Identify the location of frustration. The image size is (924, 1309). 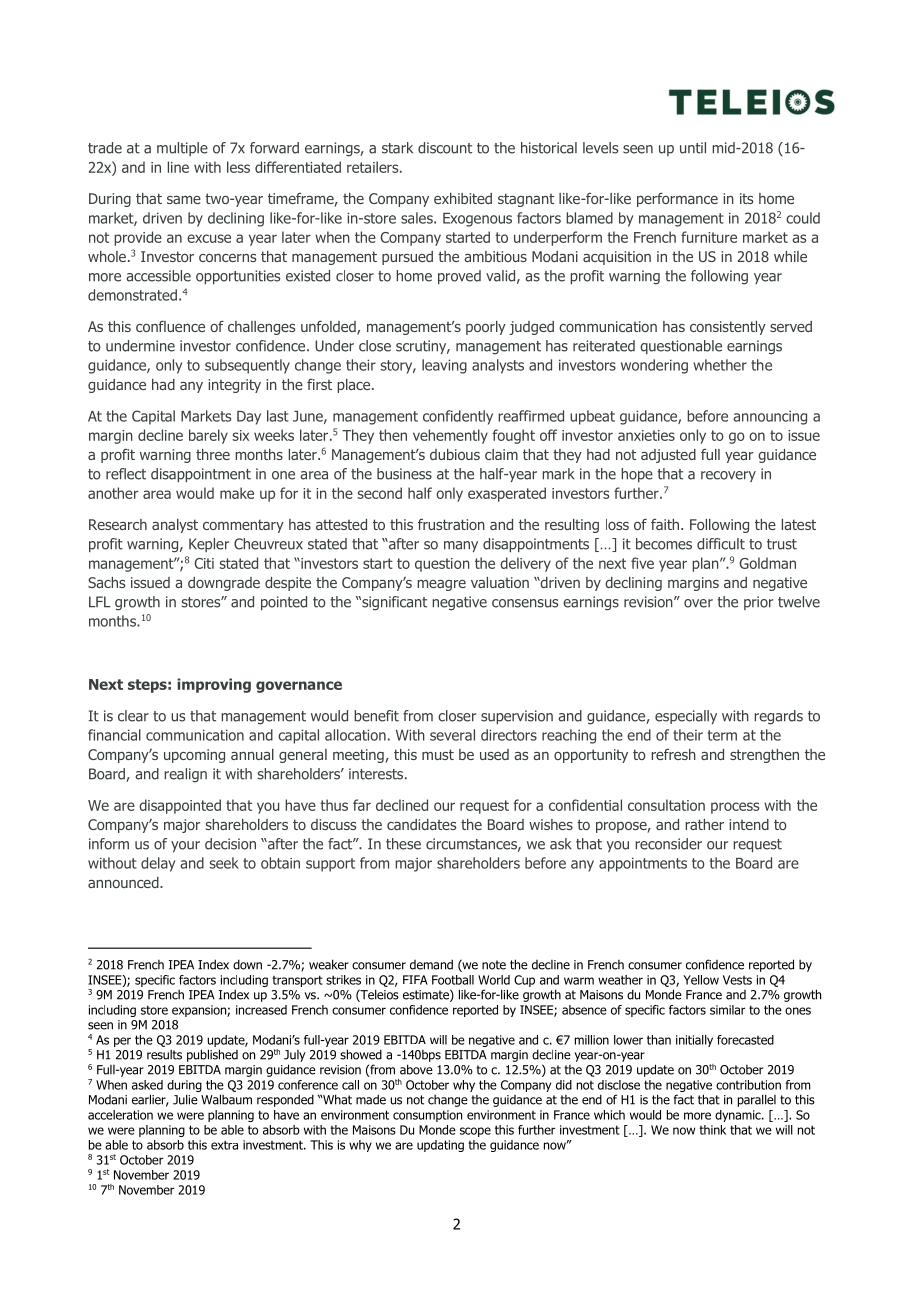
(451, 524).
